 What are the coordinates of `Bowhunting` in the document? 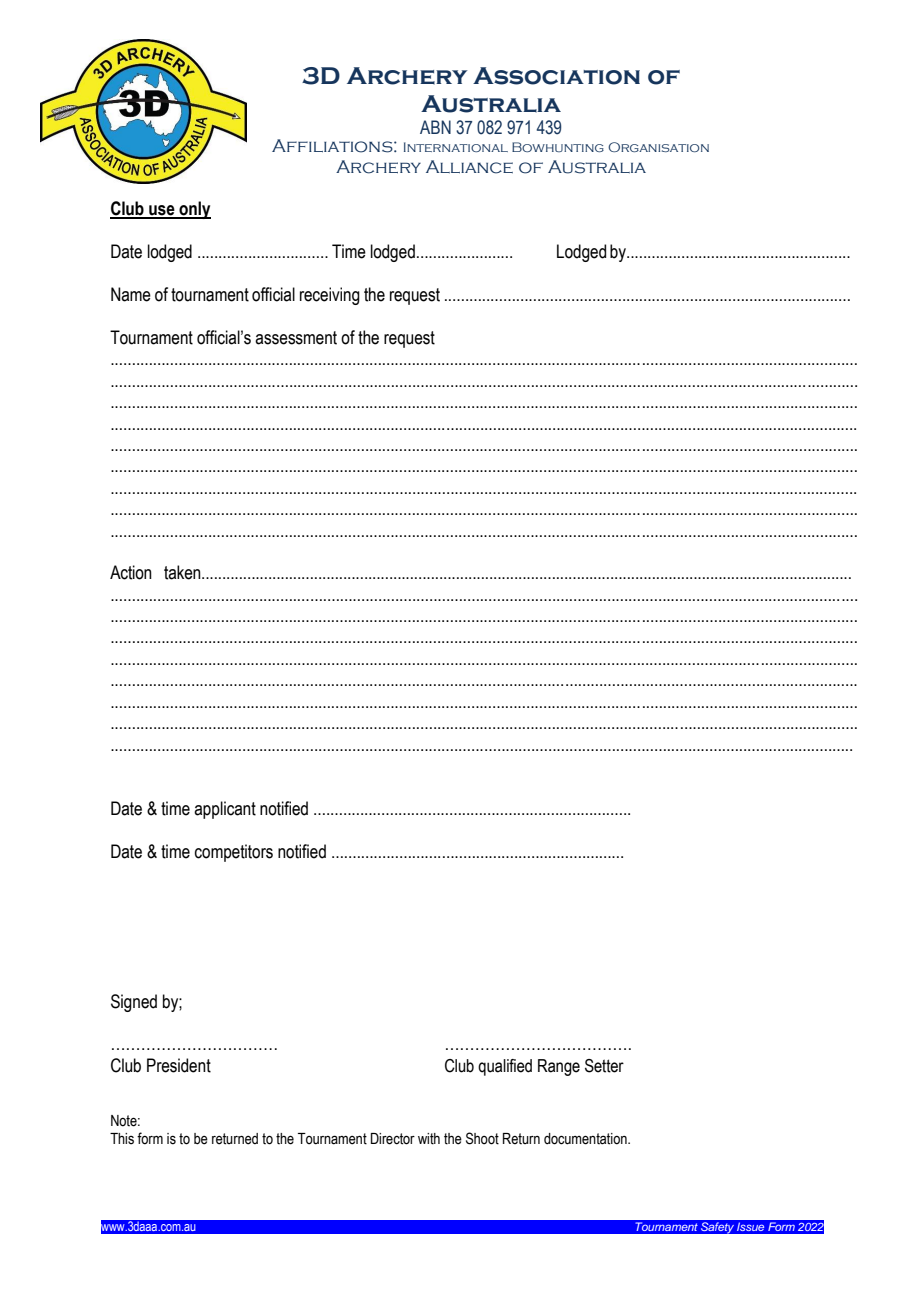 It's located at (558, 147).
